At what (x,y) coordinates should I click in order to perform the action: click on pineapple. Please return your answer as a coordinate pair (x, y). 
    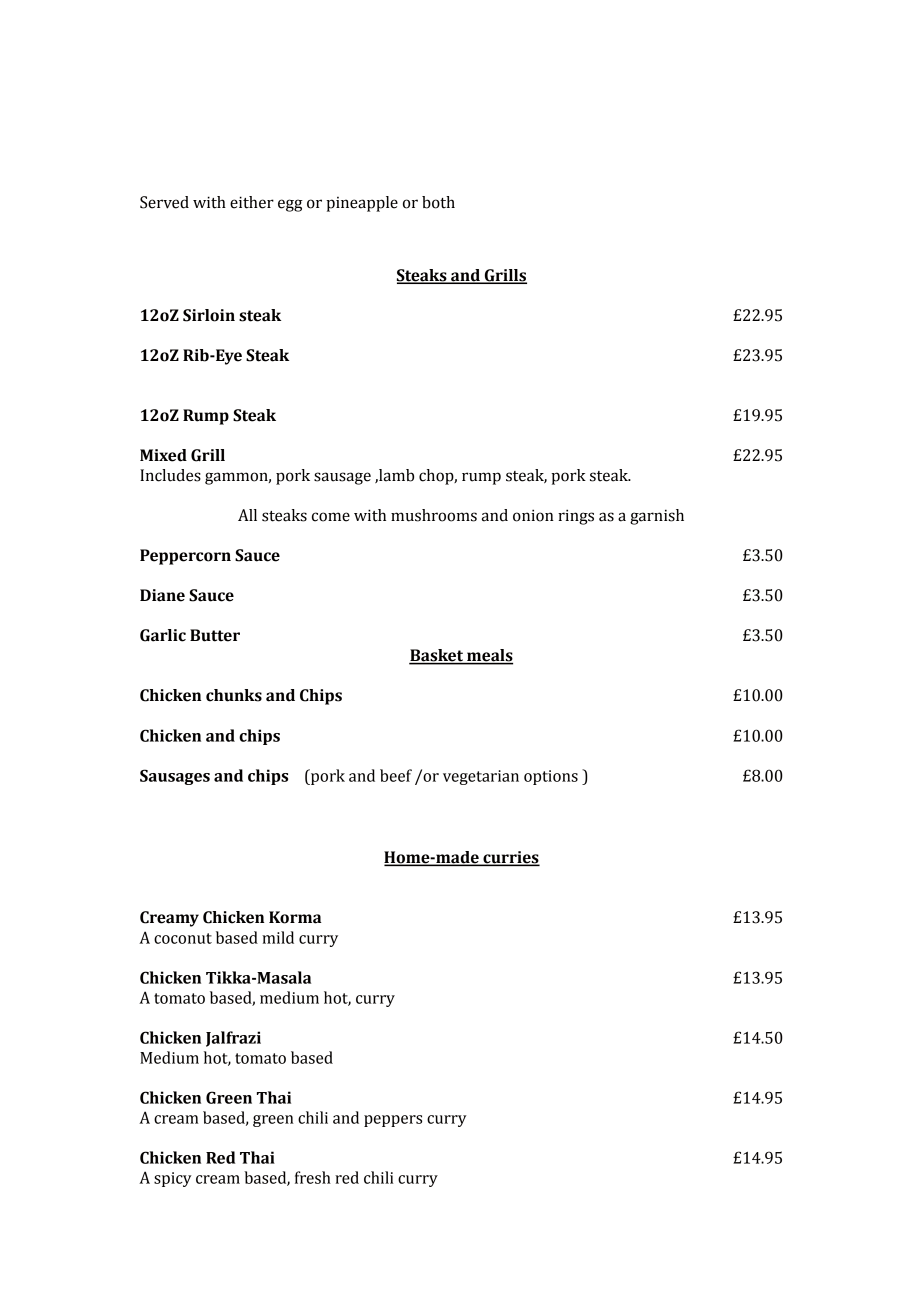
    Looking at the image, I should click on (362, 204).
